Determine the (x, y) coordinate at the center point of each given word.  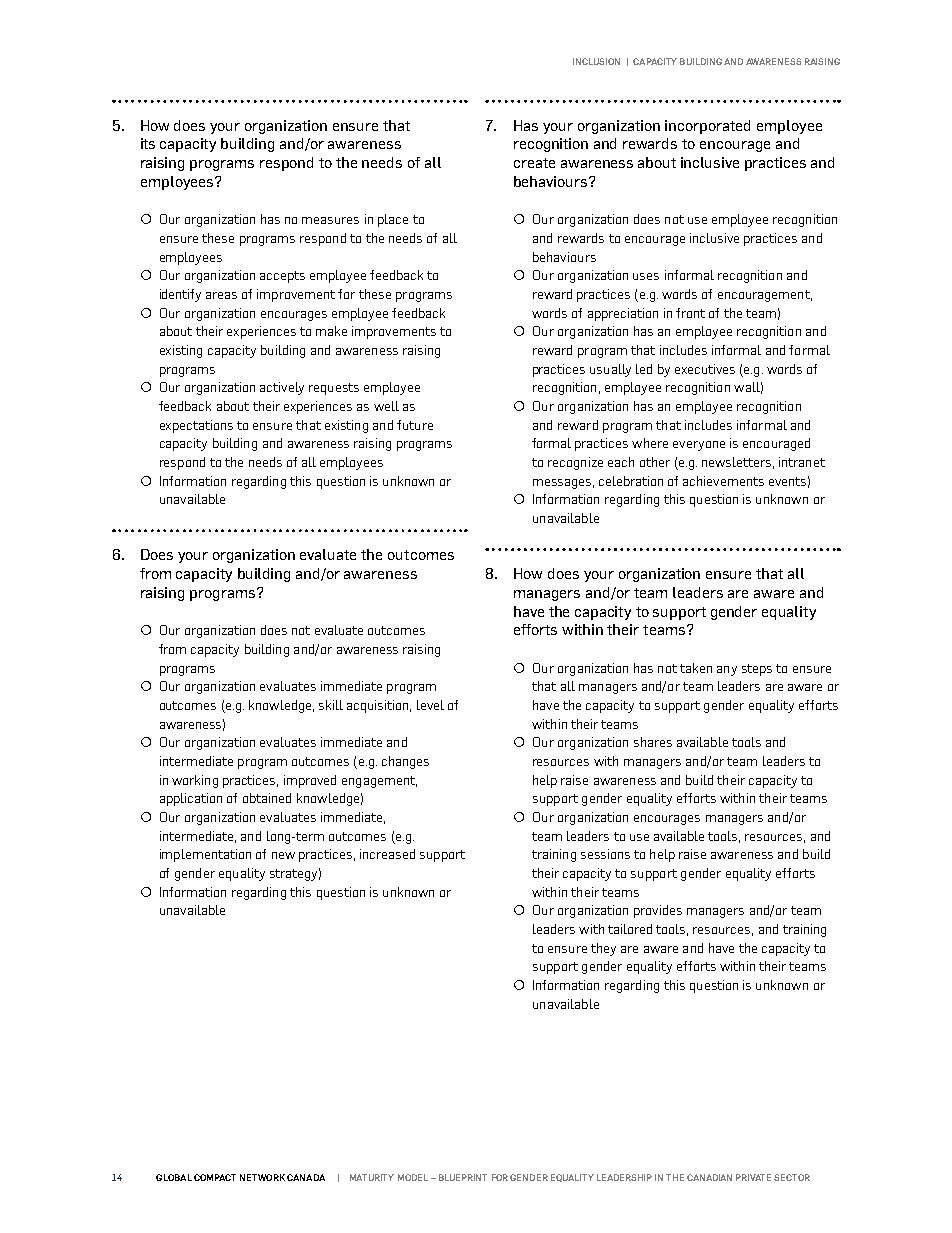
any (727, 671)
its (148, 143)
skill (331, 705)
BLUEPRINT (463, 1177)
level (430, 705)
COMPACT (215, 1177)
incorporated (707, 127)
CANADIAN (709, 1177)
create (534, 163)
